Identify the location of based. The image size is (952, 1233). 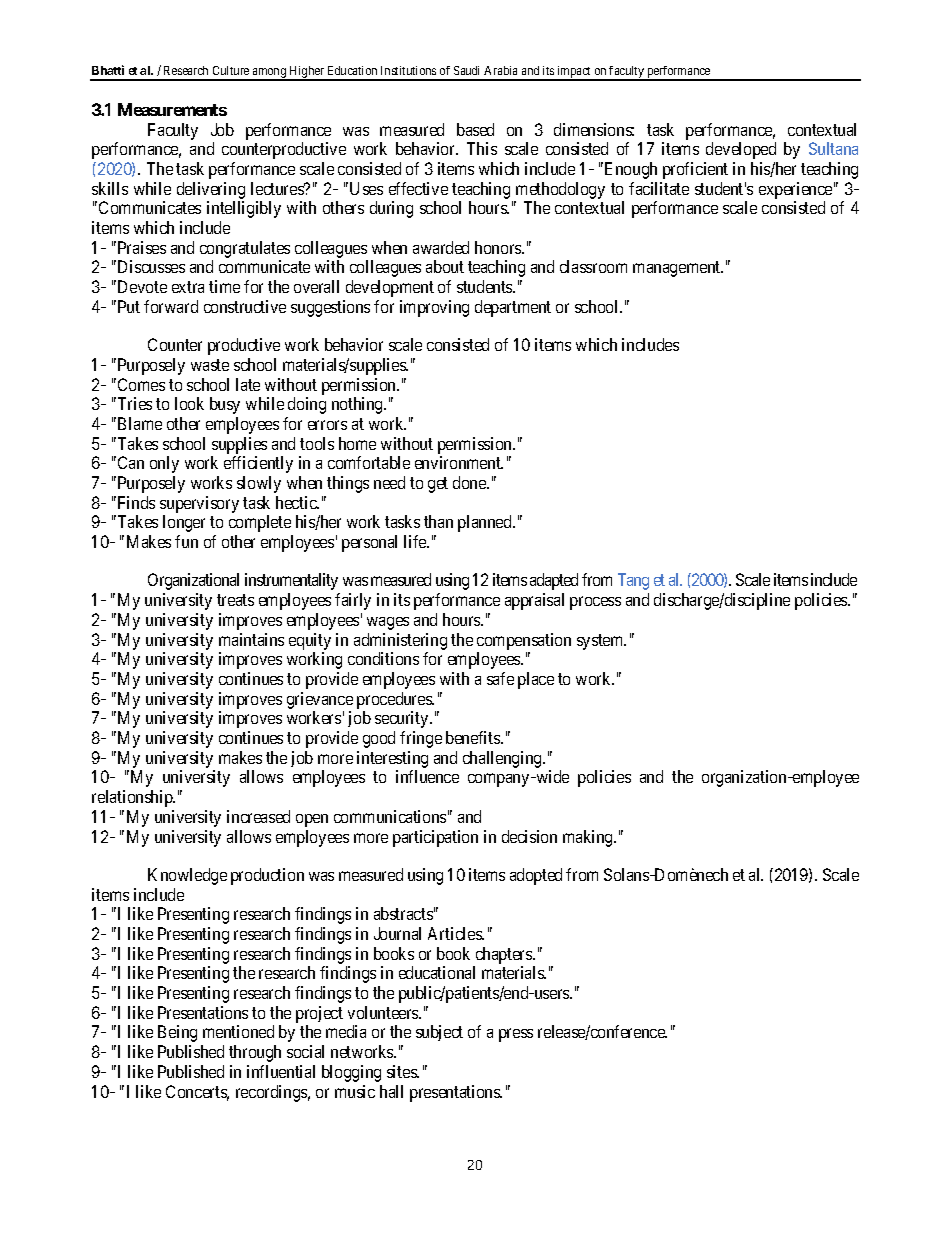
(475, 129).
